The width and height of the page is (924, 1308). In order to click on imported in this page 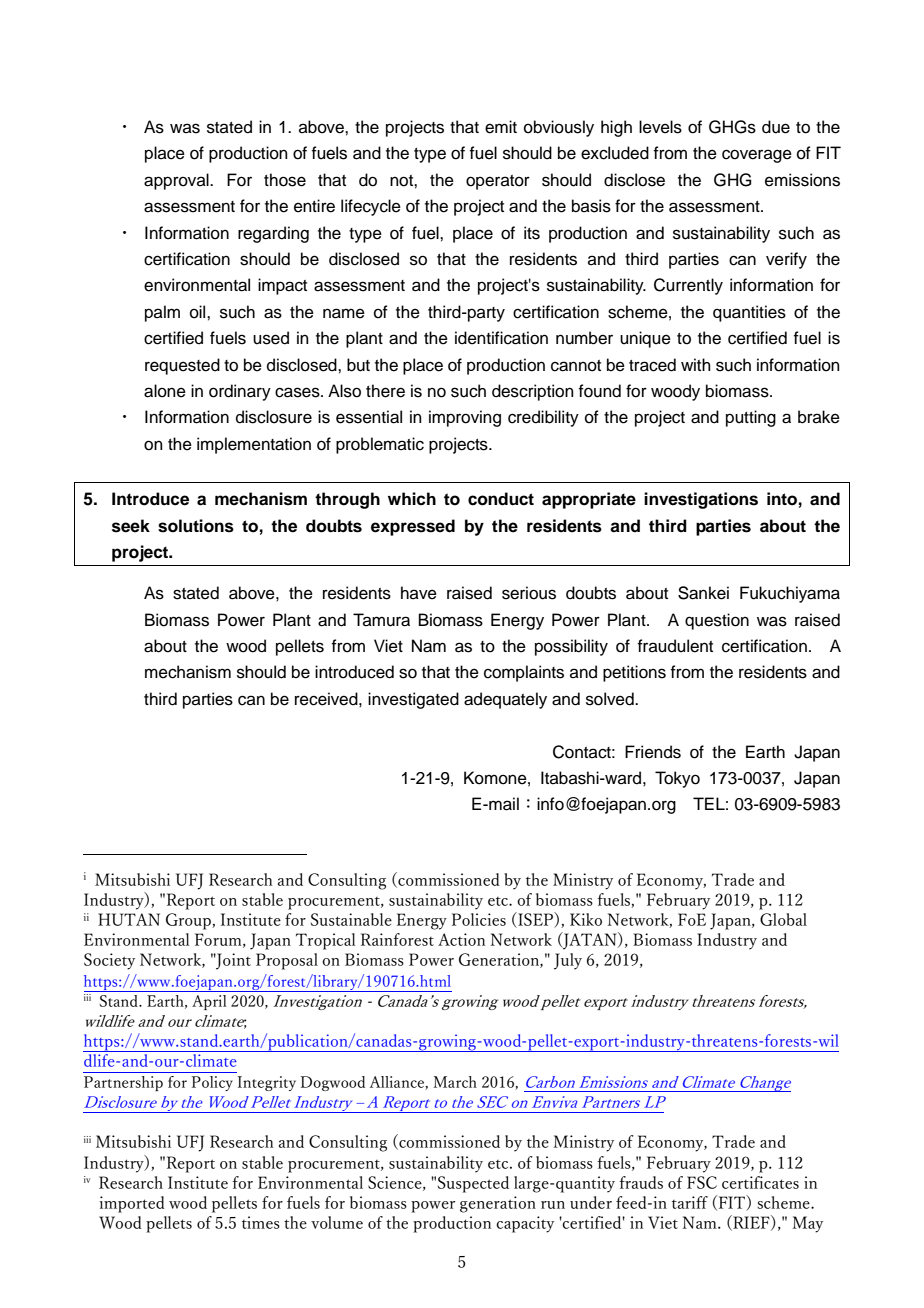, I will do `click(132, 1204)`.
